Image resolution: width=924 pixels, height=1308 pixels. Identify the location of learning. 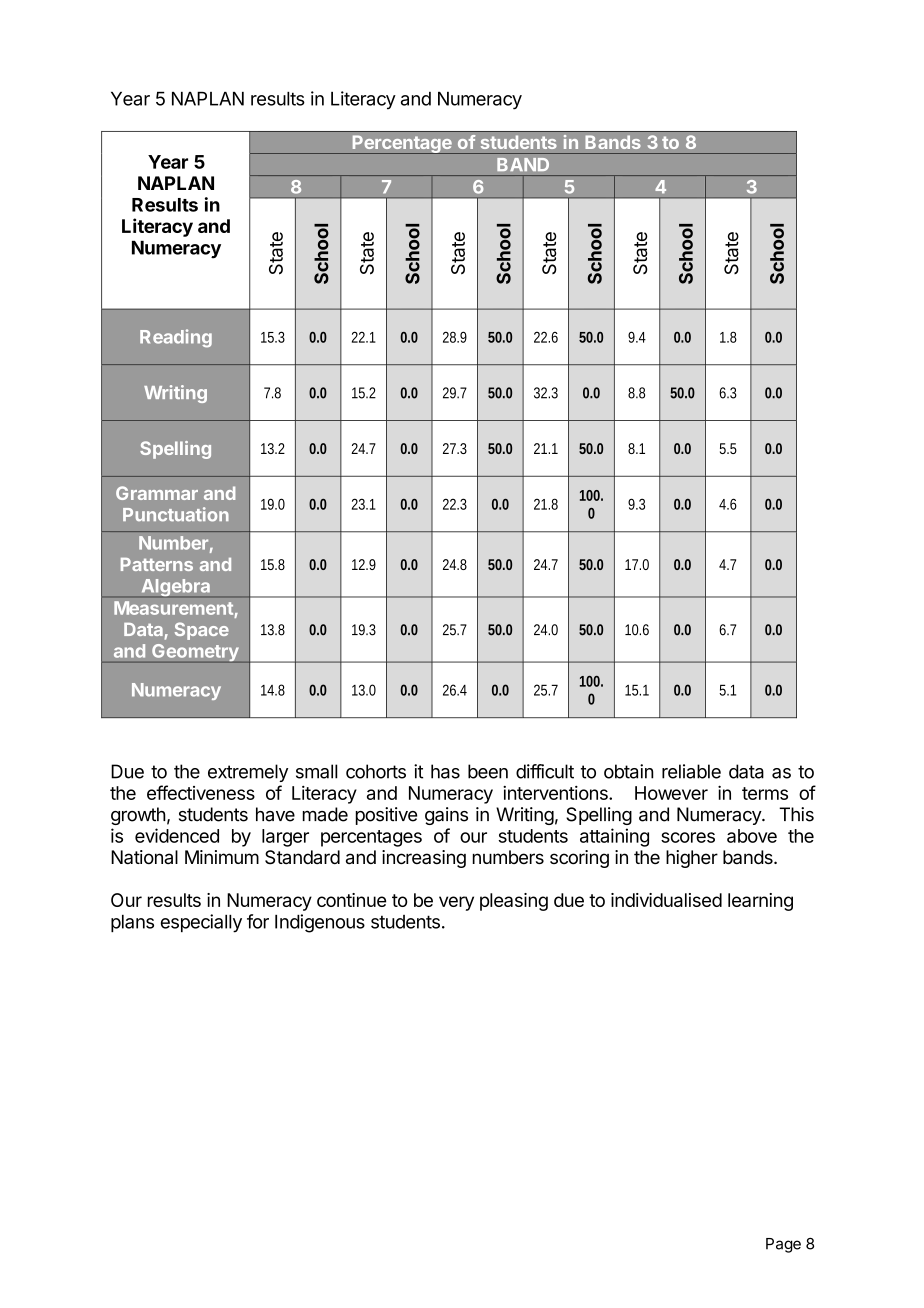
(760, 902).
